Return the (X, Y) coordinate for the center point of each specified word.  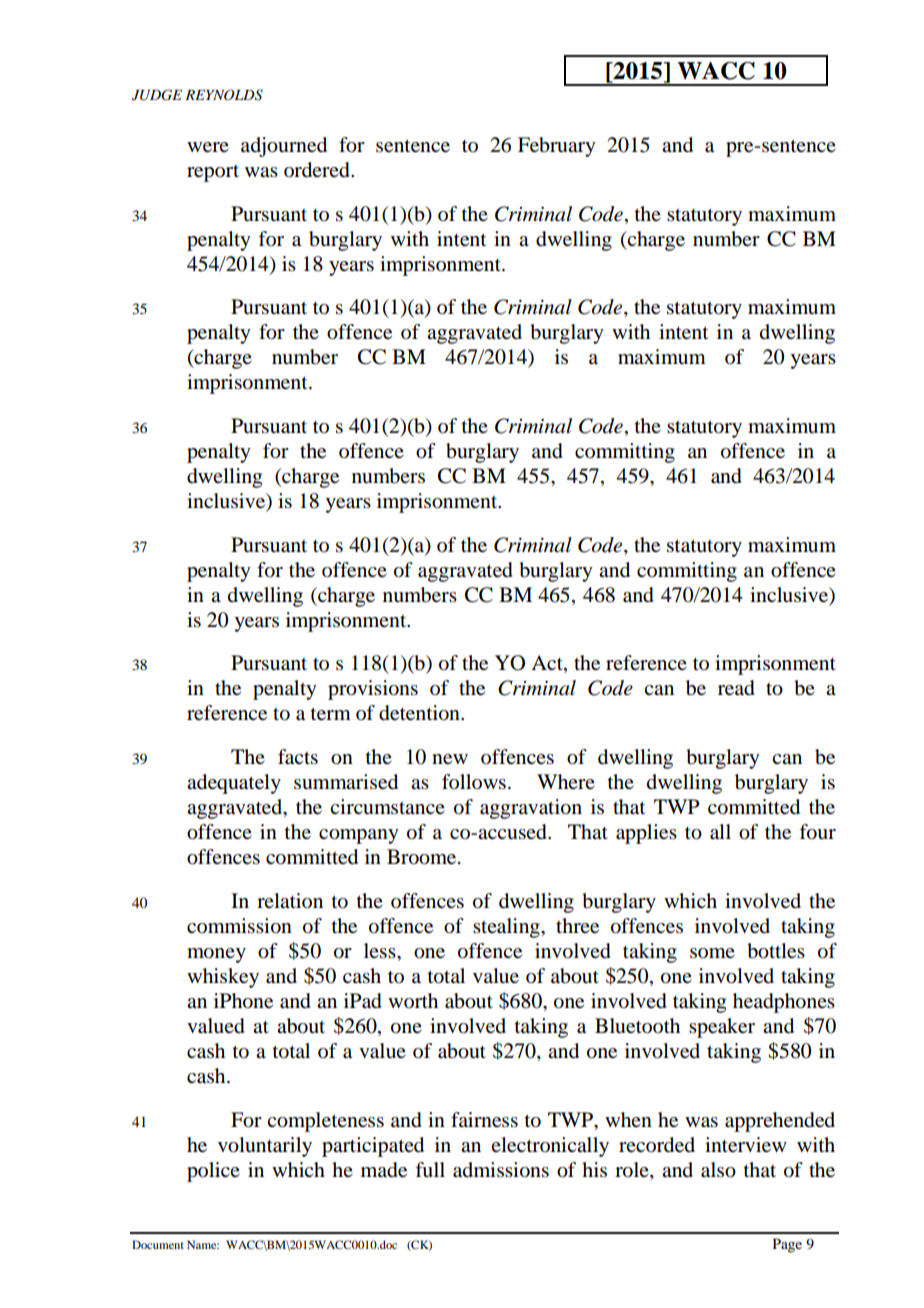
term (331, 714)
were (208, 147)
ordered (318, 170)
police (213, 1172)
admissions (501, 1170)
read (736, 688)
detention (420, 713)
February (557, 147)
